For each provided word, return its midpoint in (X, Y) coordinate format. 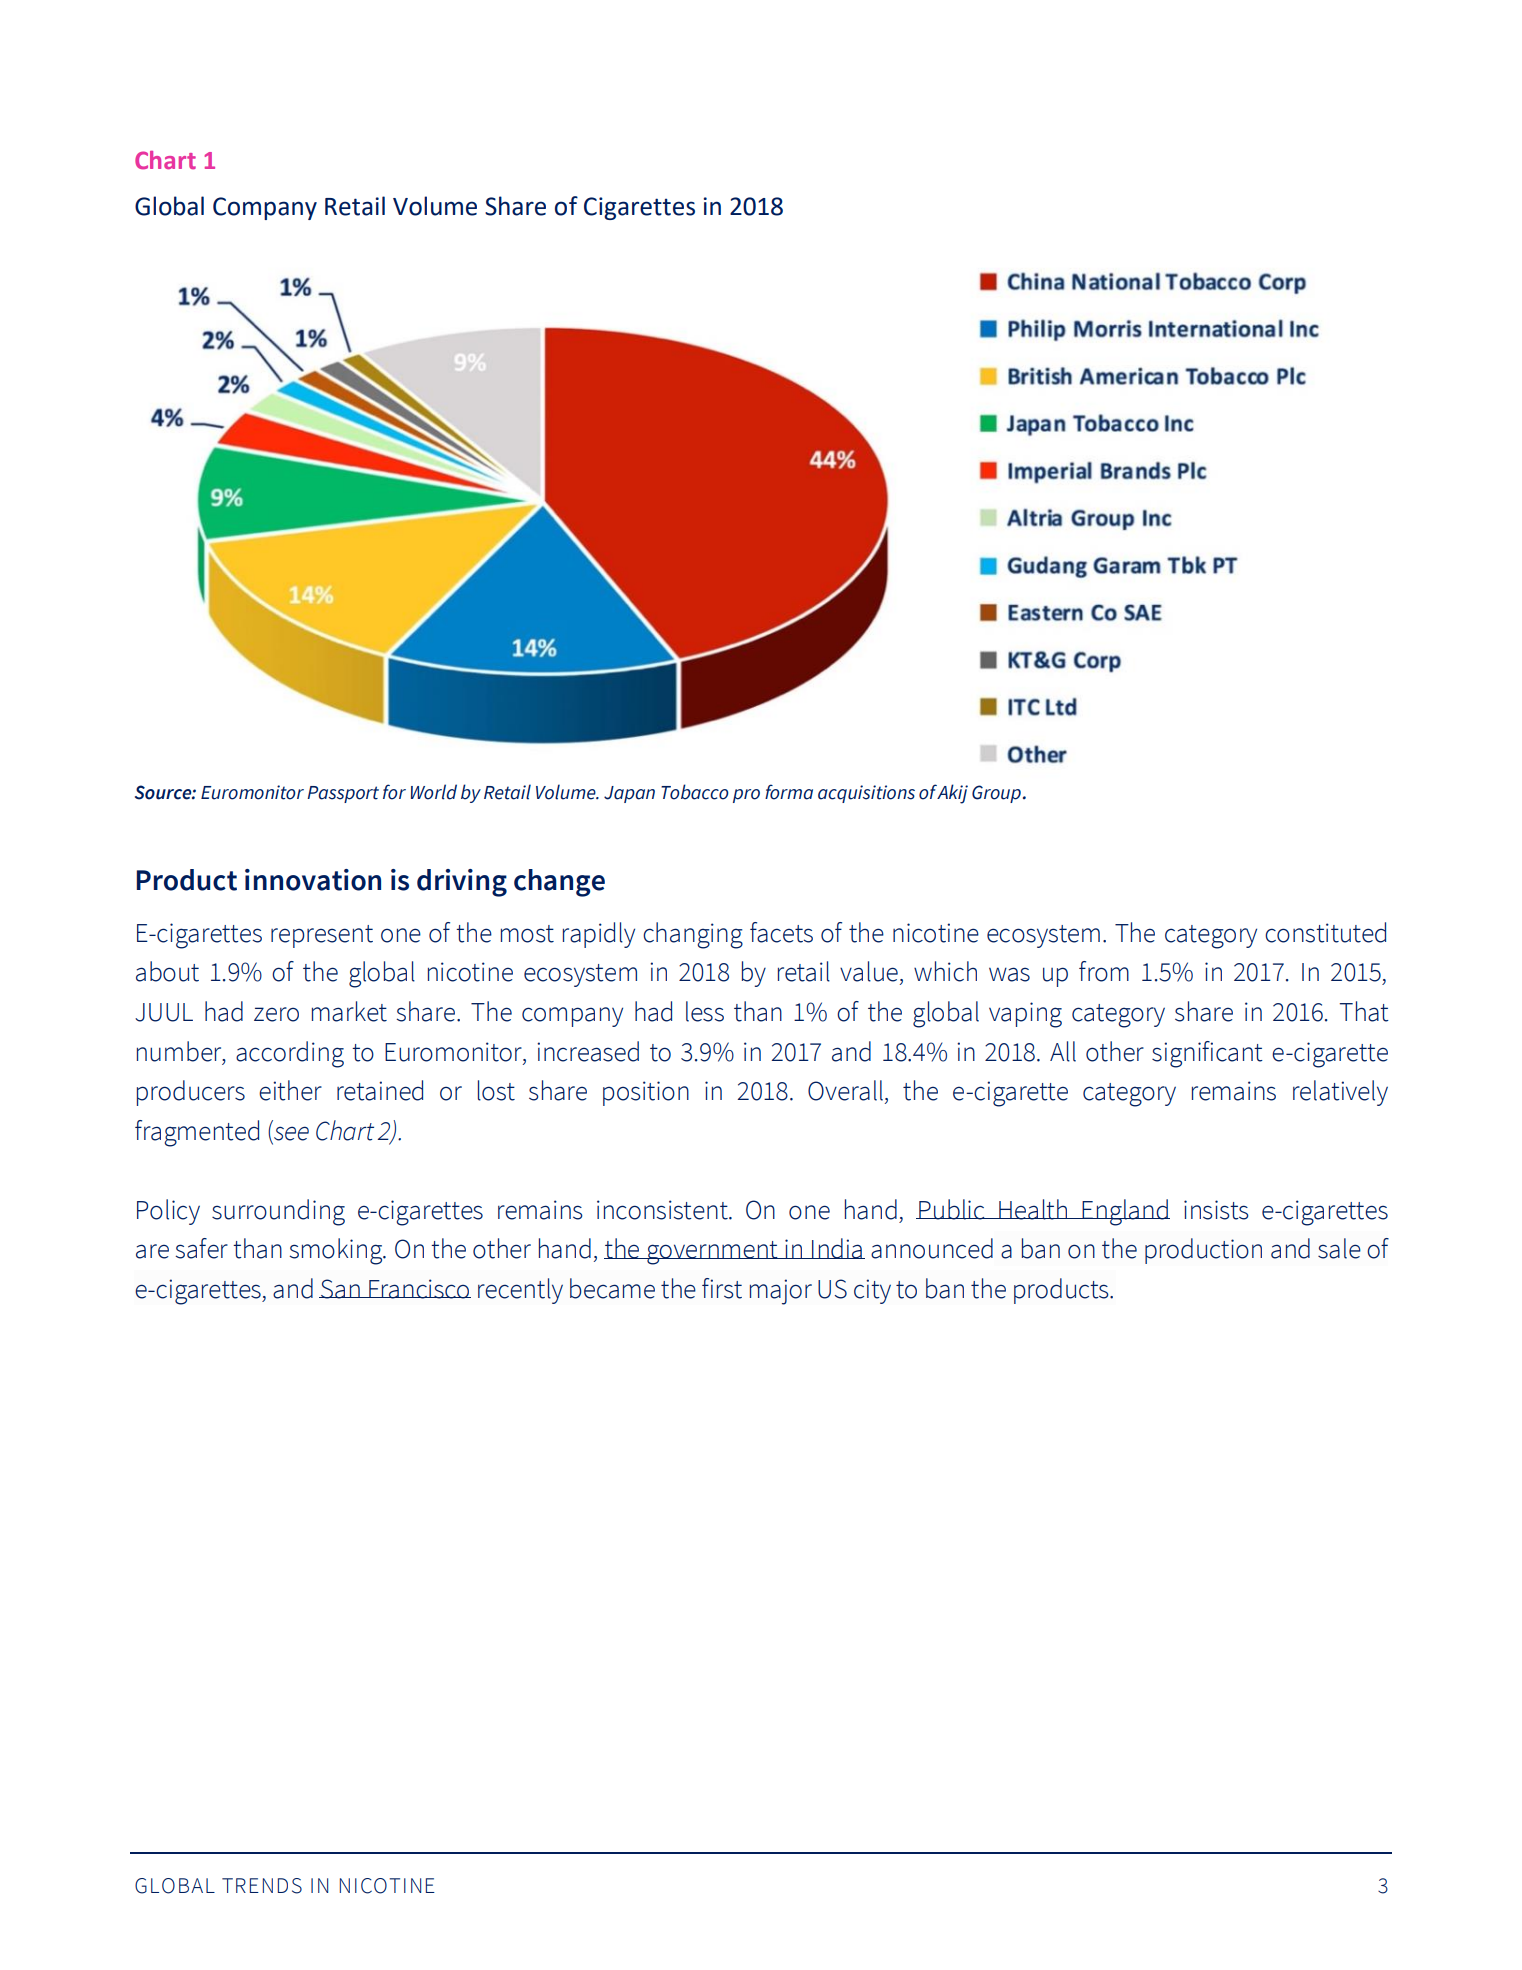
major (781, 1292)
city (872, 1291)
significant (1207, 1054)
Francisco (419, 1289)
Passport (343, 794)
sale (1339, 1248)
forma (789, 792)
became (612, 1288)
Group (996, 794)
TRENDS (262, 1886)
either (290, 1090)
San (340, 1289)
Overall (845, 1090)
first (722, 1288)
